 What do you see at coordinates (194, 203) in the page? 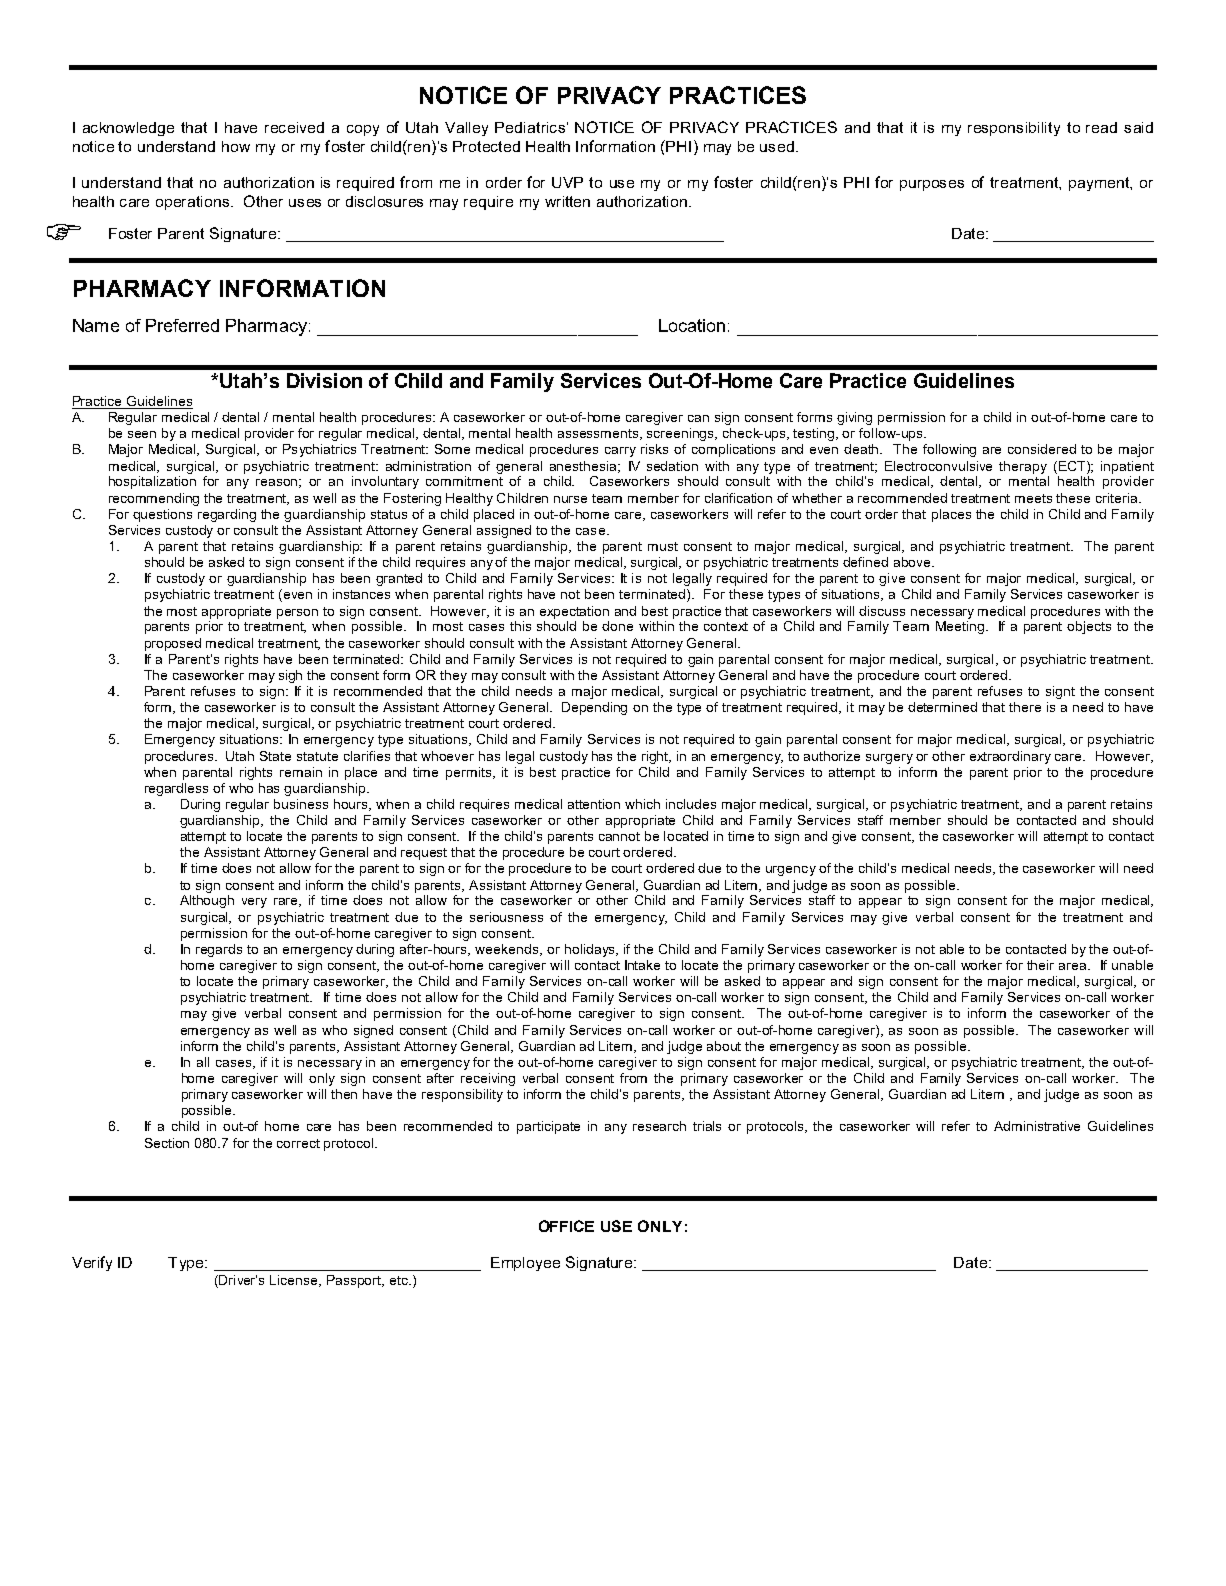
I see `operations` at bounding box center [194, 203].
